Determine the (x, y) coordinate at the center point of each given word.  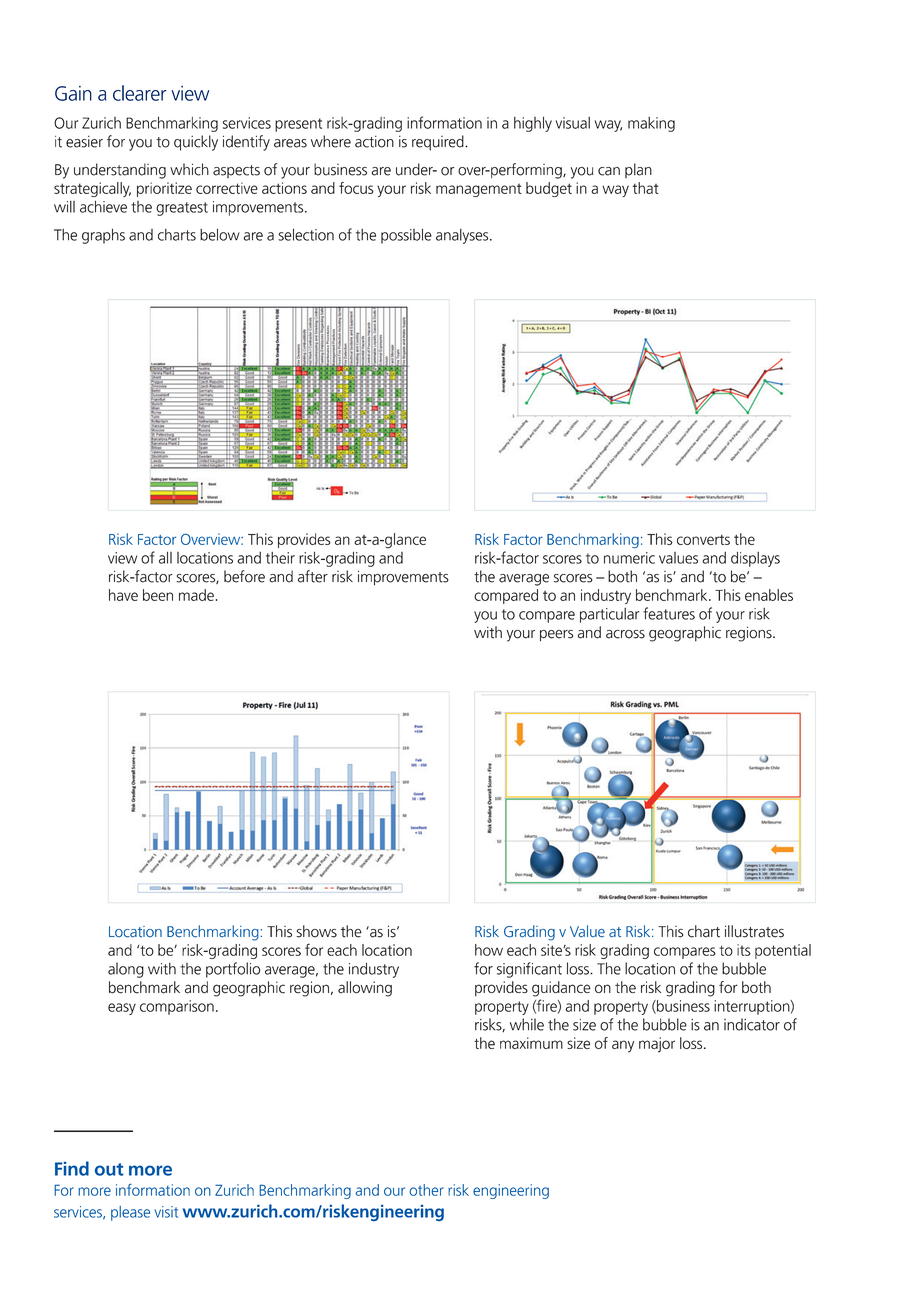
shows (316, 931)
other (426, 1190)
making (651, 124)
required (439, 143)
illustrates (754, 931)
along (126, 970)
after (313, 576)
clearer (140, 93)
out (109, 1169)
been (158, 595)
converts (703, 540)
